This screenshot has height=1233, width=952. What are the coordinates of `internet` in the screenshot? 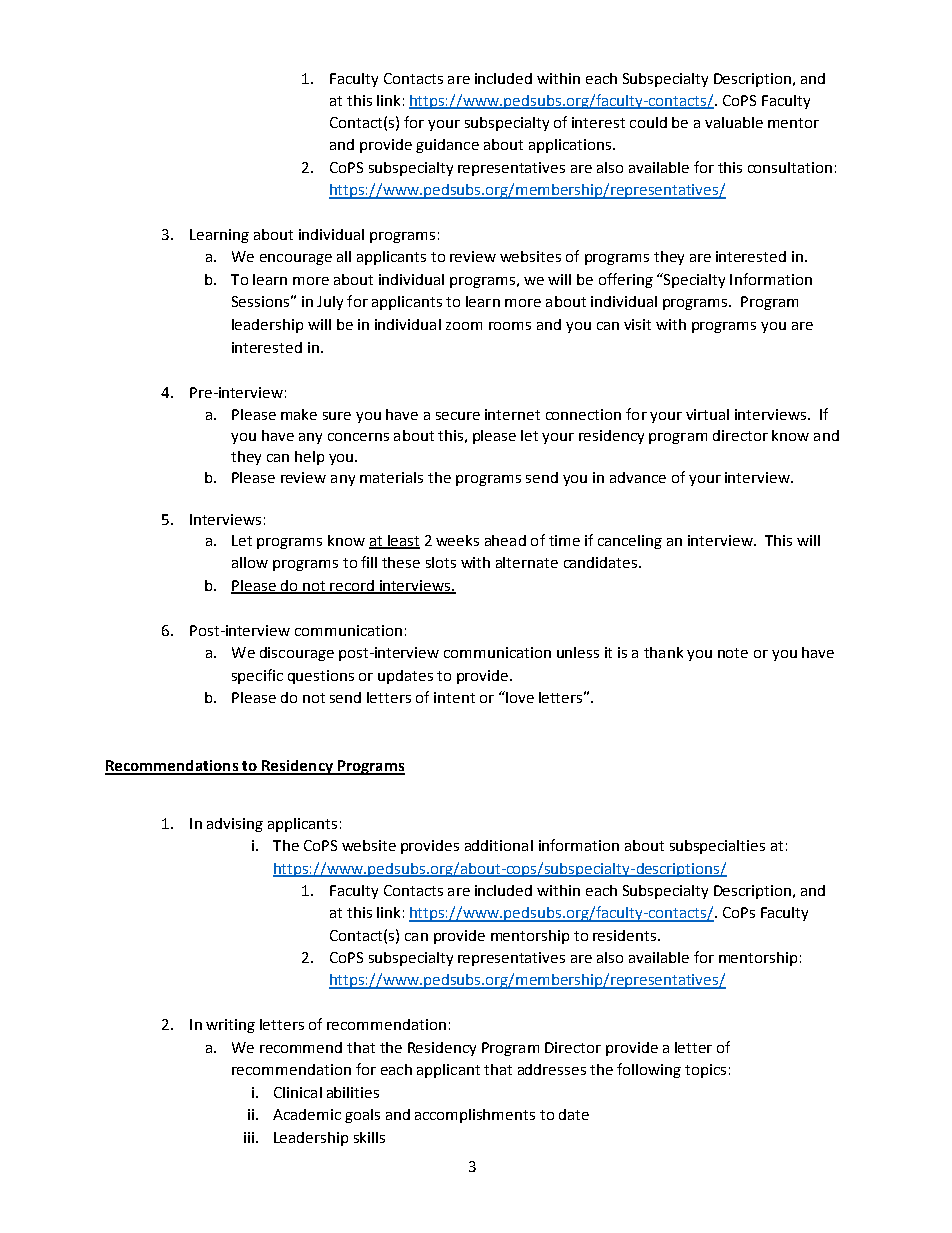 It's located at (512, 414).
